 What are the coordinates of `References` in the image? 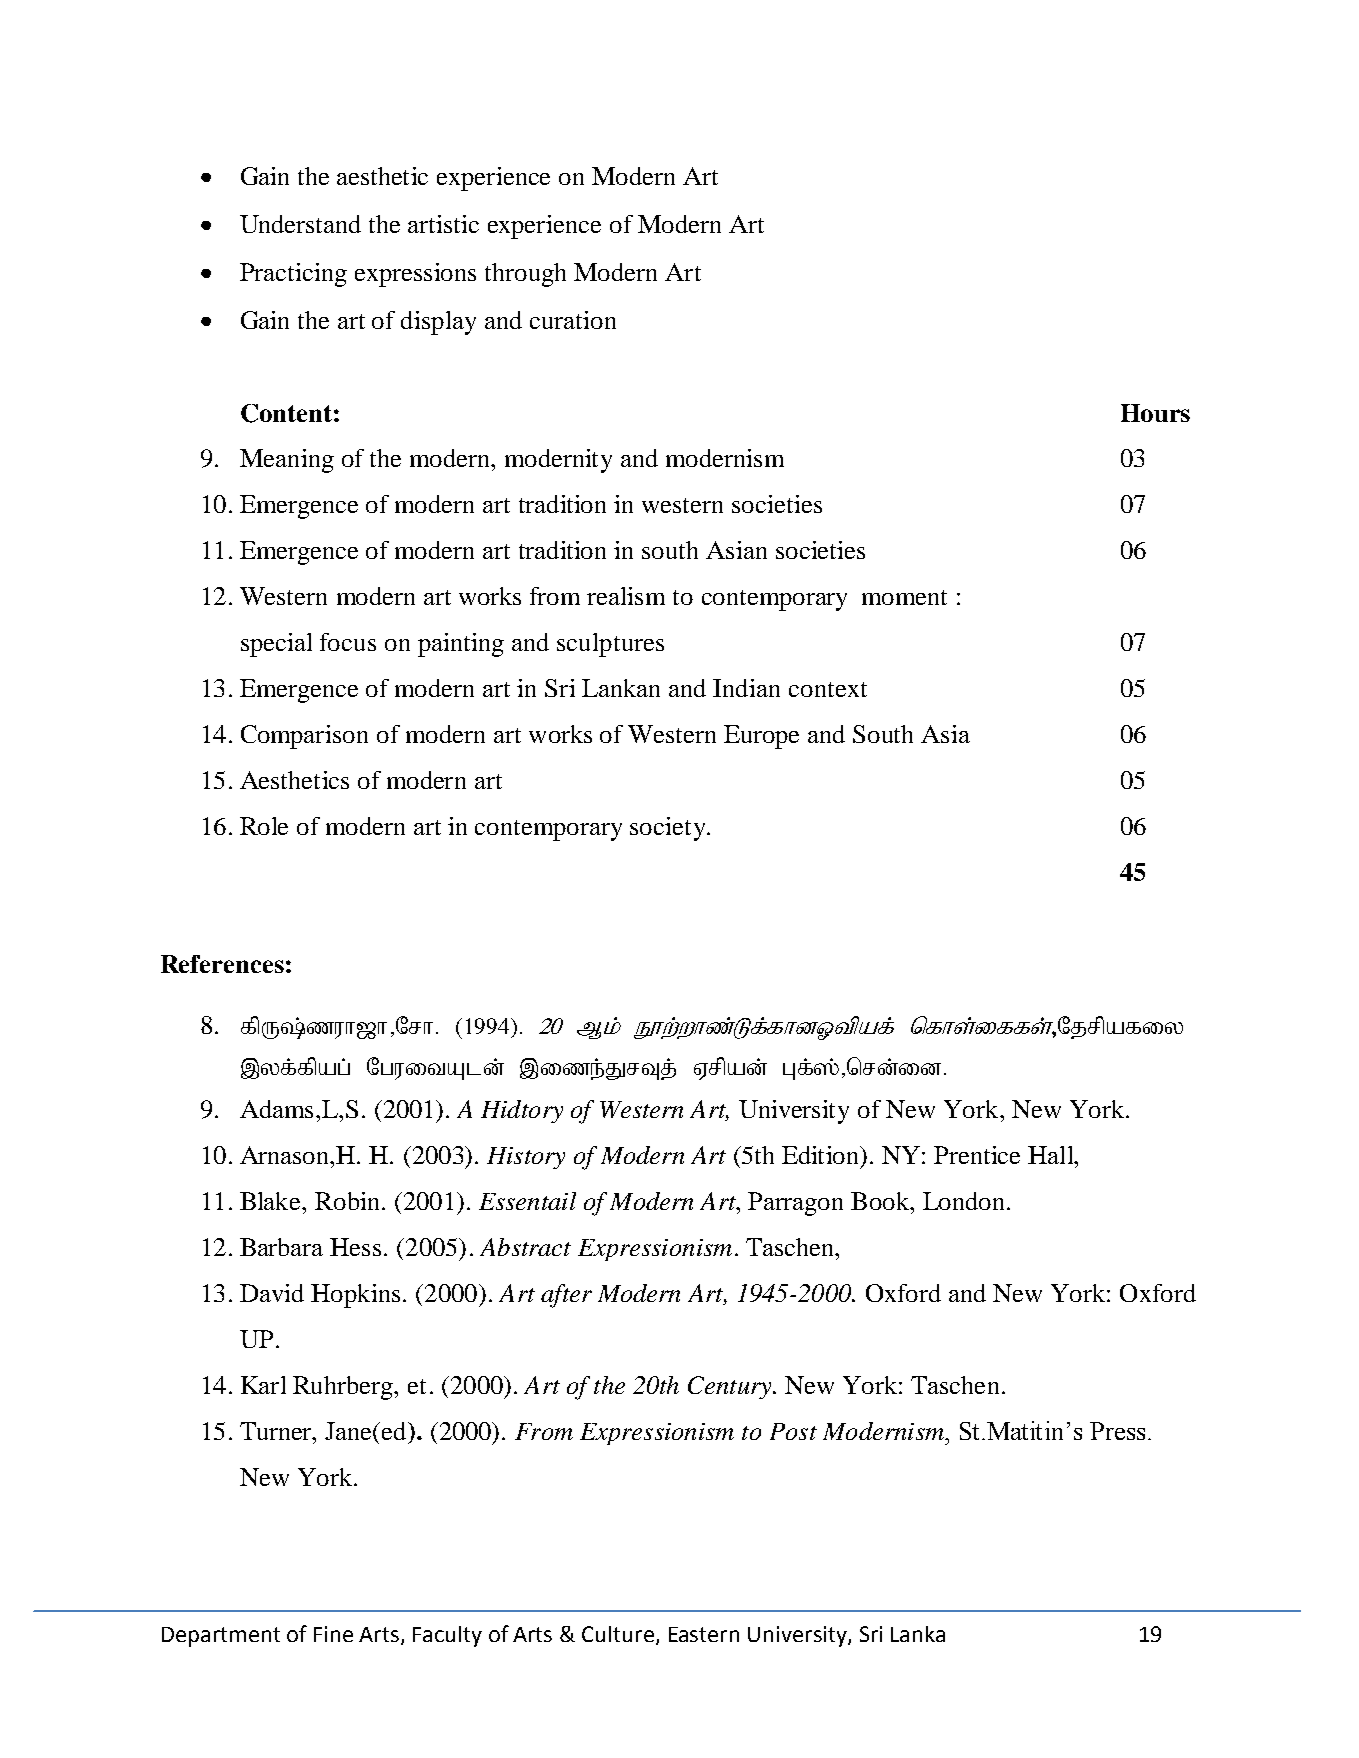 It's located at (222, 964).
